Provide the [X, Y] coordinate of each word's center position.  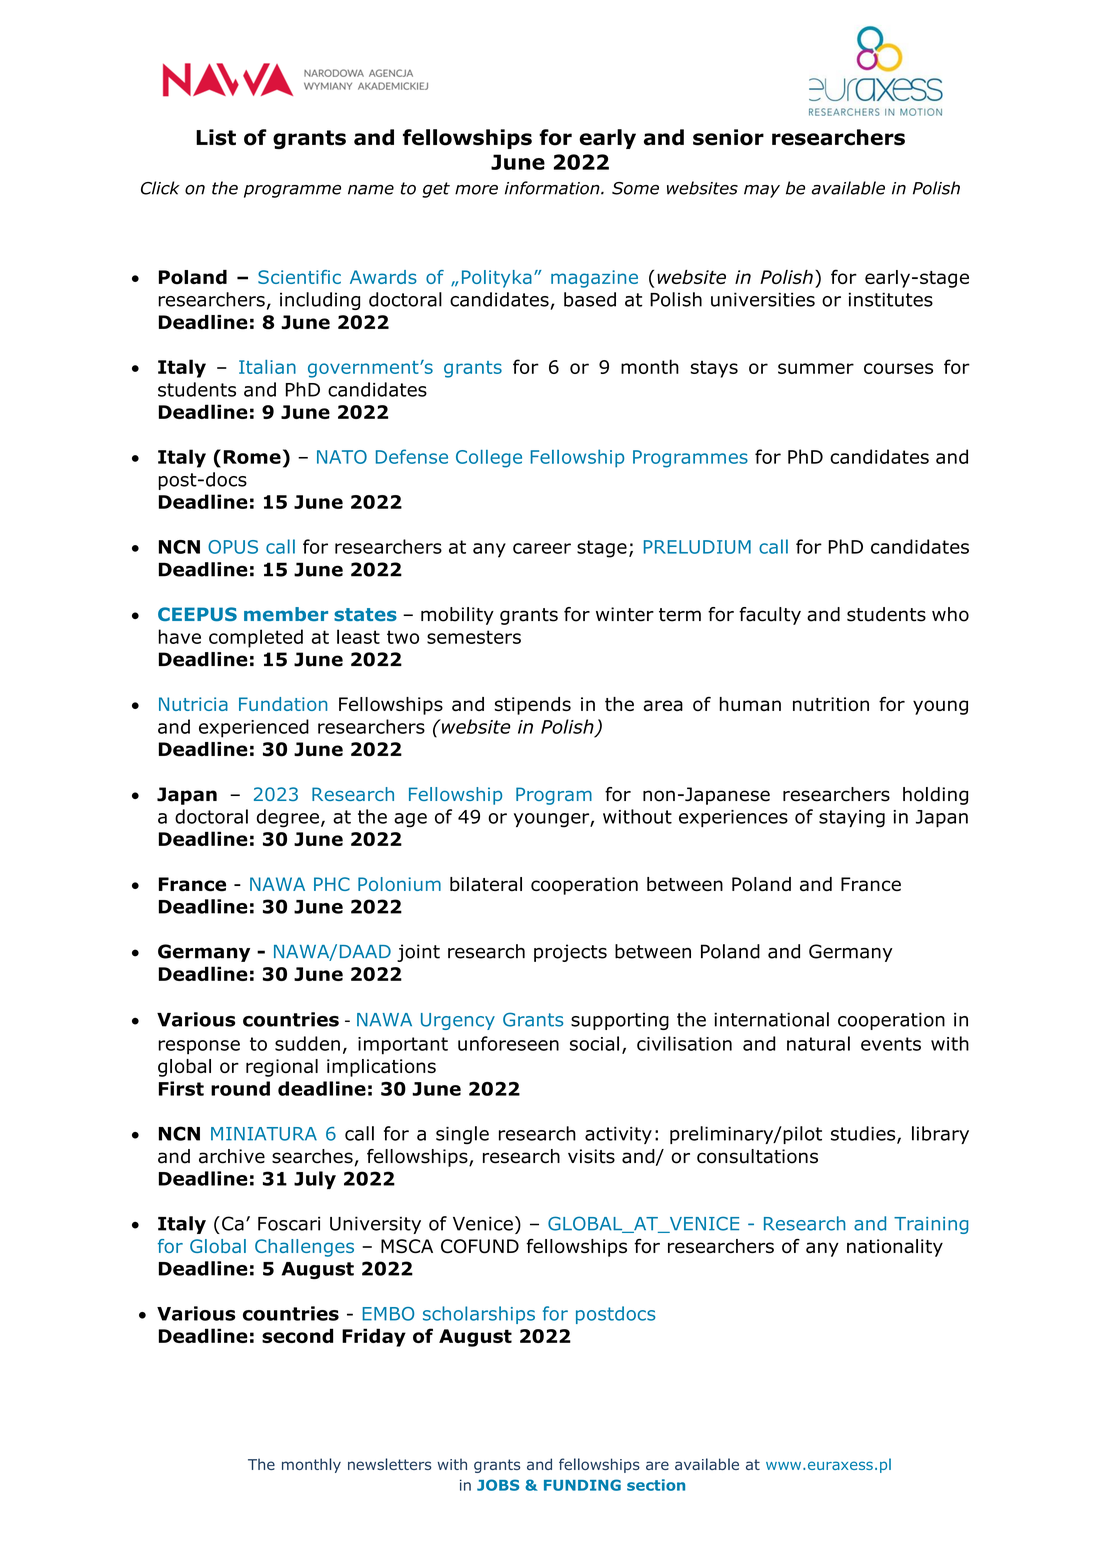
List [216, 137]
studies [864, 1134]
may [762, 191]
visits [591, 1156]
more [476, 190]
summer [816, 368]
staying [852, 819]
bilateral [486, 884]
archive [232, 1156]
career [542, 548]
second [297, 1335]
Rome [252, 457]
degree [288, 818]
